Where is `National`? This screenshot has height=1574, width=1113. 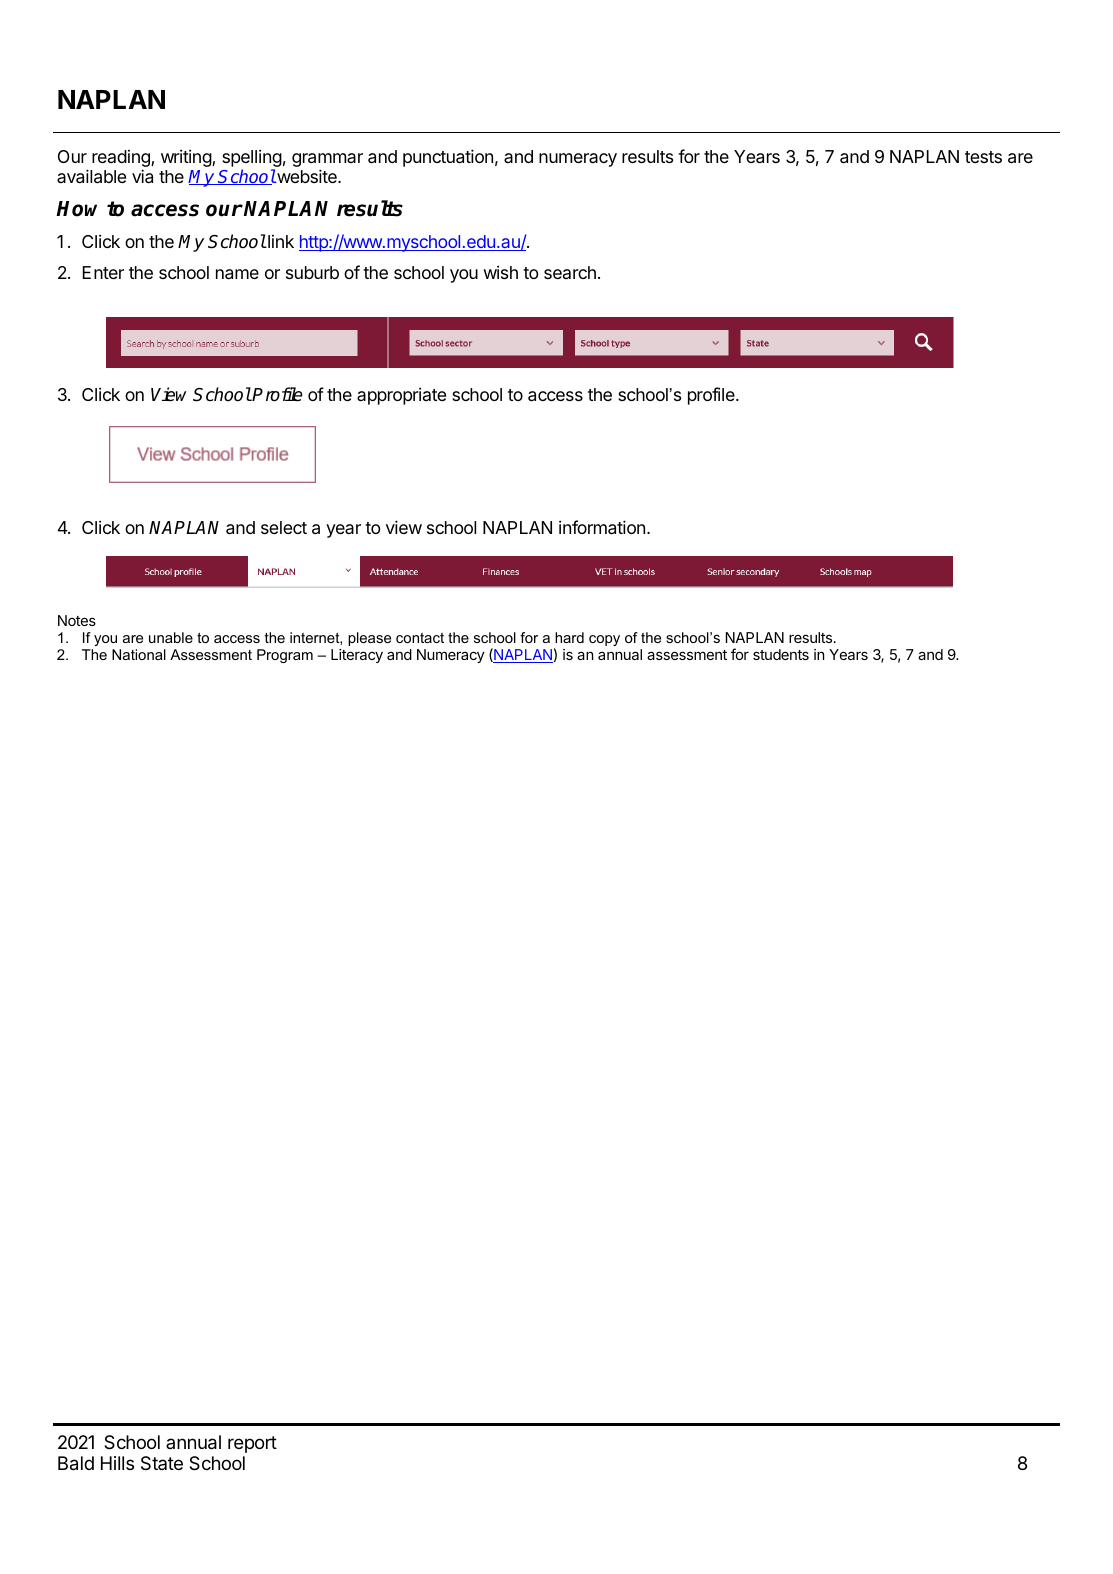
National is located at coordinates (139, 654).
